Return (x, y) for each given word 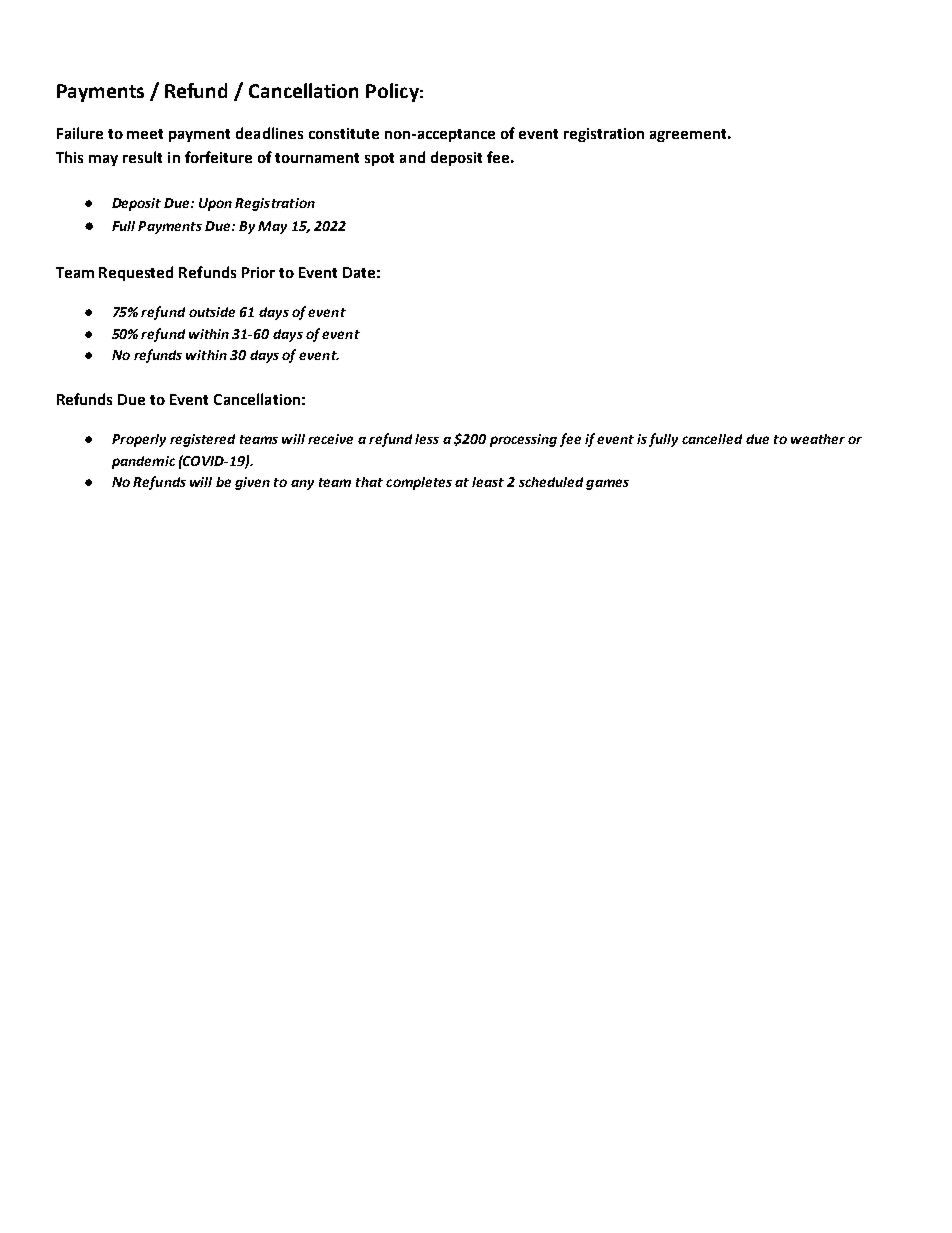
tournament (317, 158)
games (607, 484)
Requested (136, 273)
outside (212, 312)
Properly (139, 440)
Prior (258, 272)
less (427, 439)
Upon (215, 204)
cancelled (712, 439)
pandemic (143, 462)
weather (818, 439)
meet (145, 134)
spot (379, 159)
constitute (344, 133)
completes (419, 483)
